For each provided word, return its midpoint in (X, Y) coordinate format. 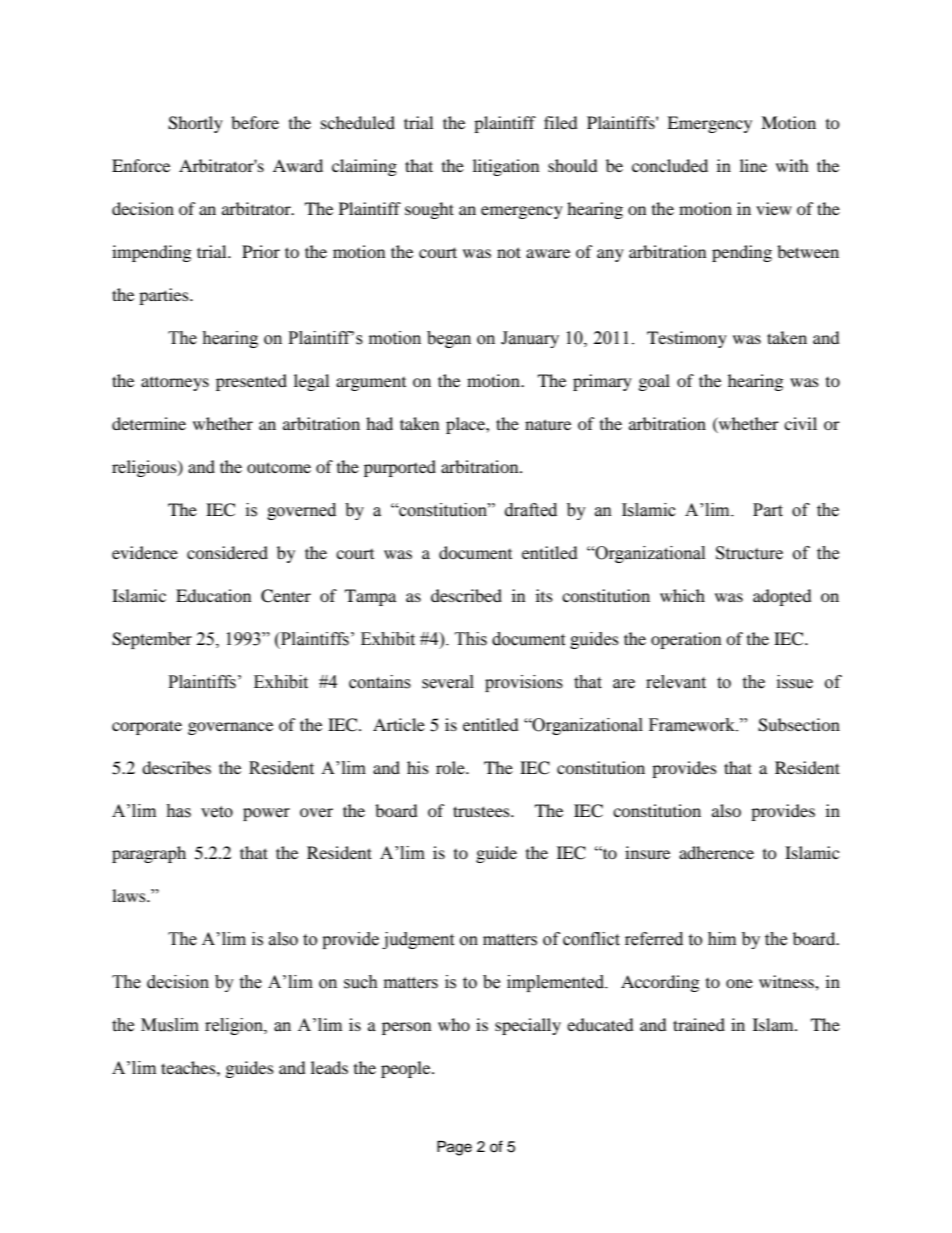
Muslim (170, 1025)
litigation (506, 167)
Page (454, 1148)
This (471, 639)
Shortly (195, 124)
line (753, 165)
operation (686, 640)
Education (213, 595)
